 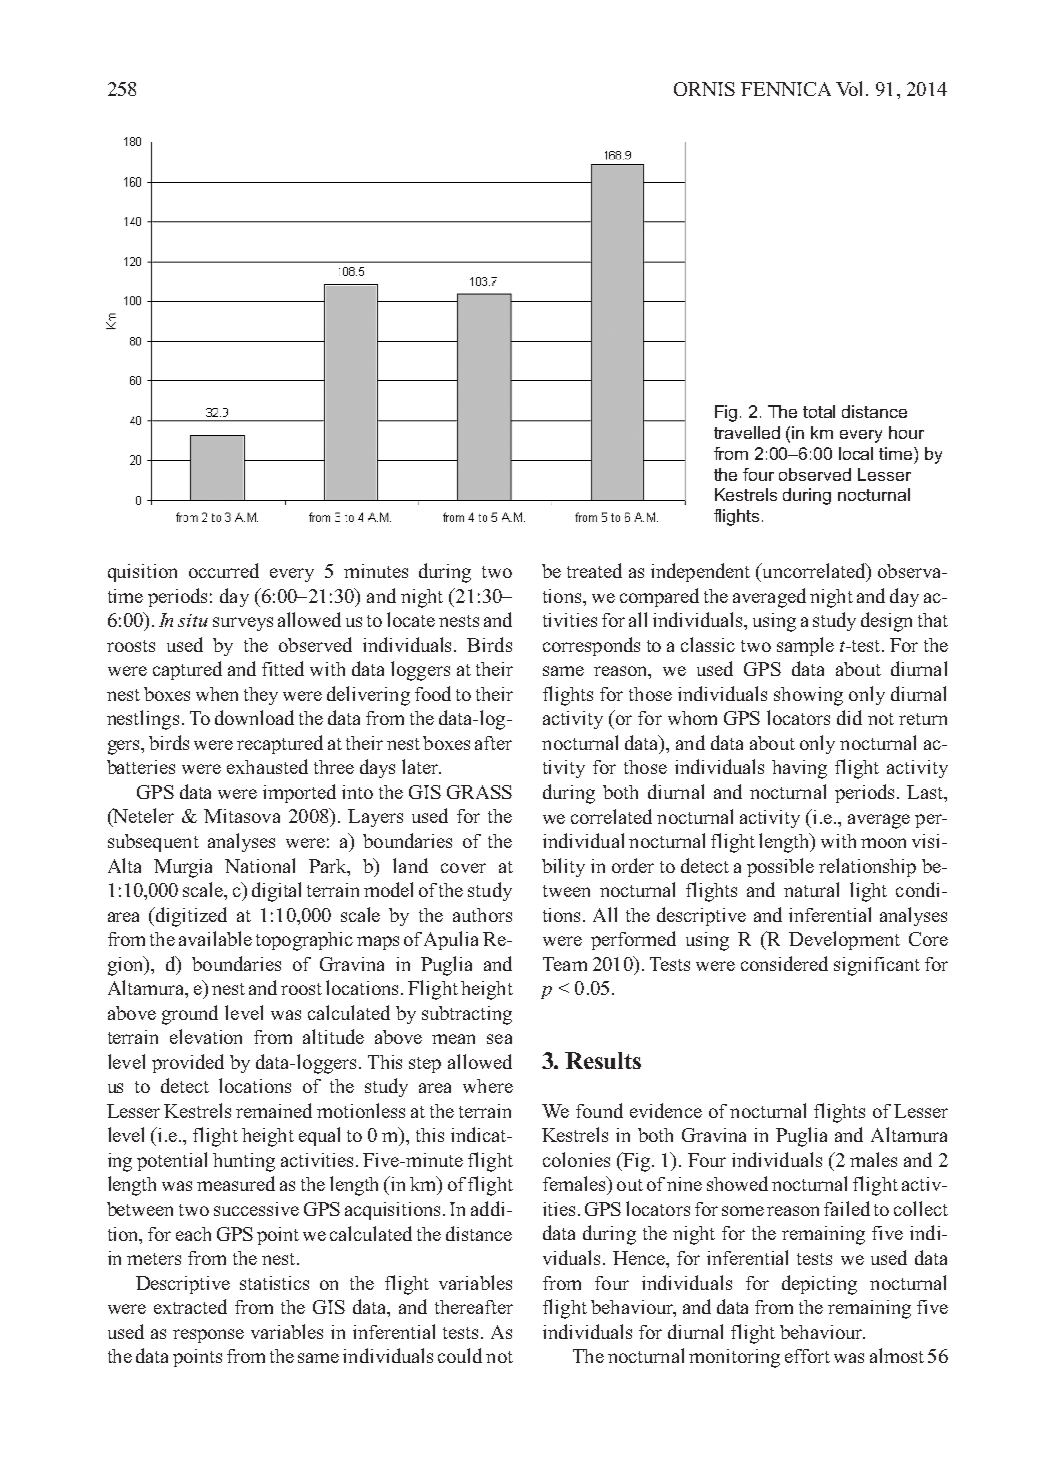 What do you see at coordinates (856, 453) in the screenshot?
I see `local` at bounding box center [856, 453].
